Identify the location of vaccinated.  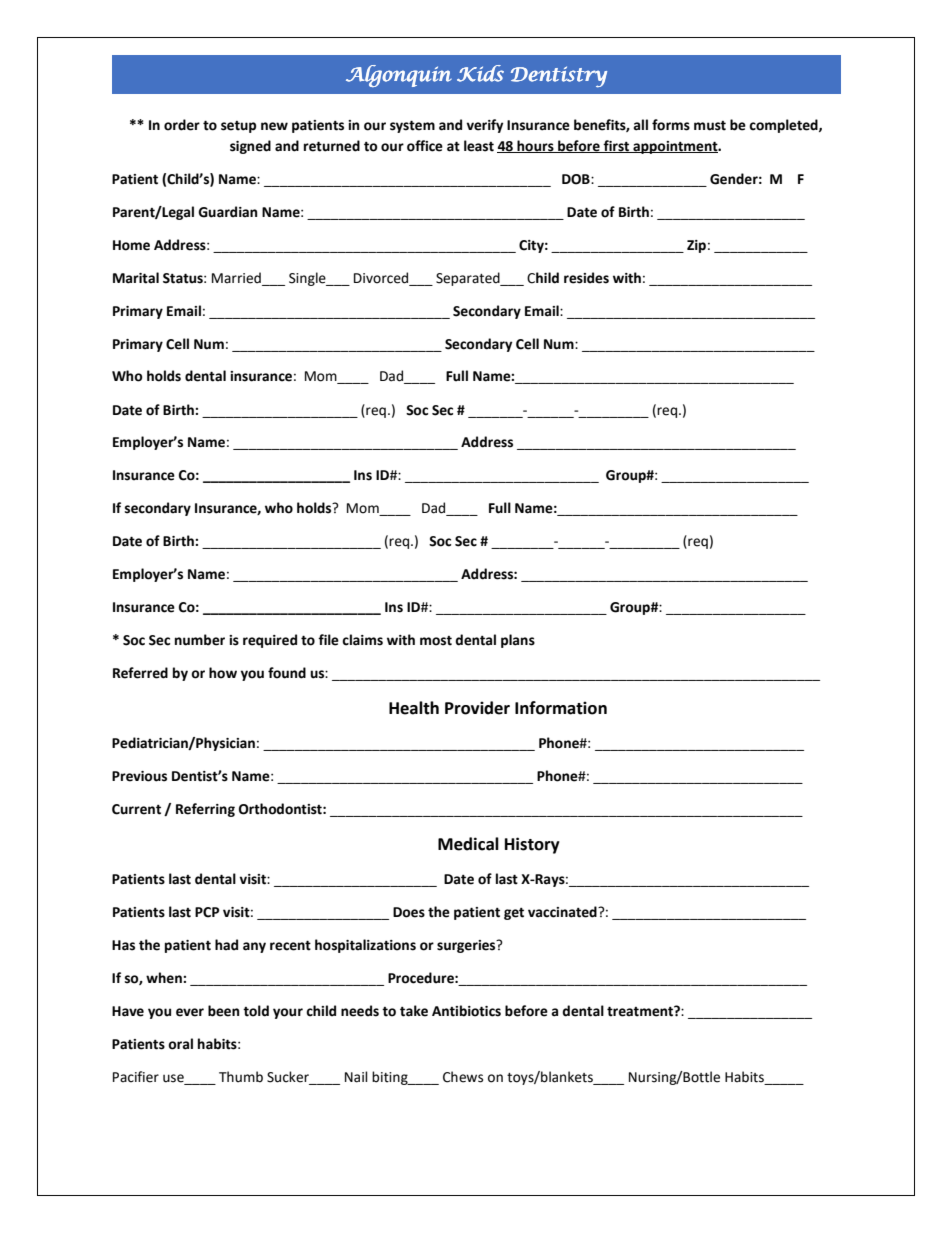
(563, 912).
